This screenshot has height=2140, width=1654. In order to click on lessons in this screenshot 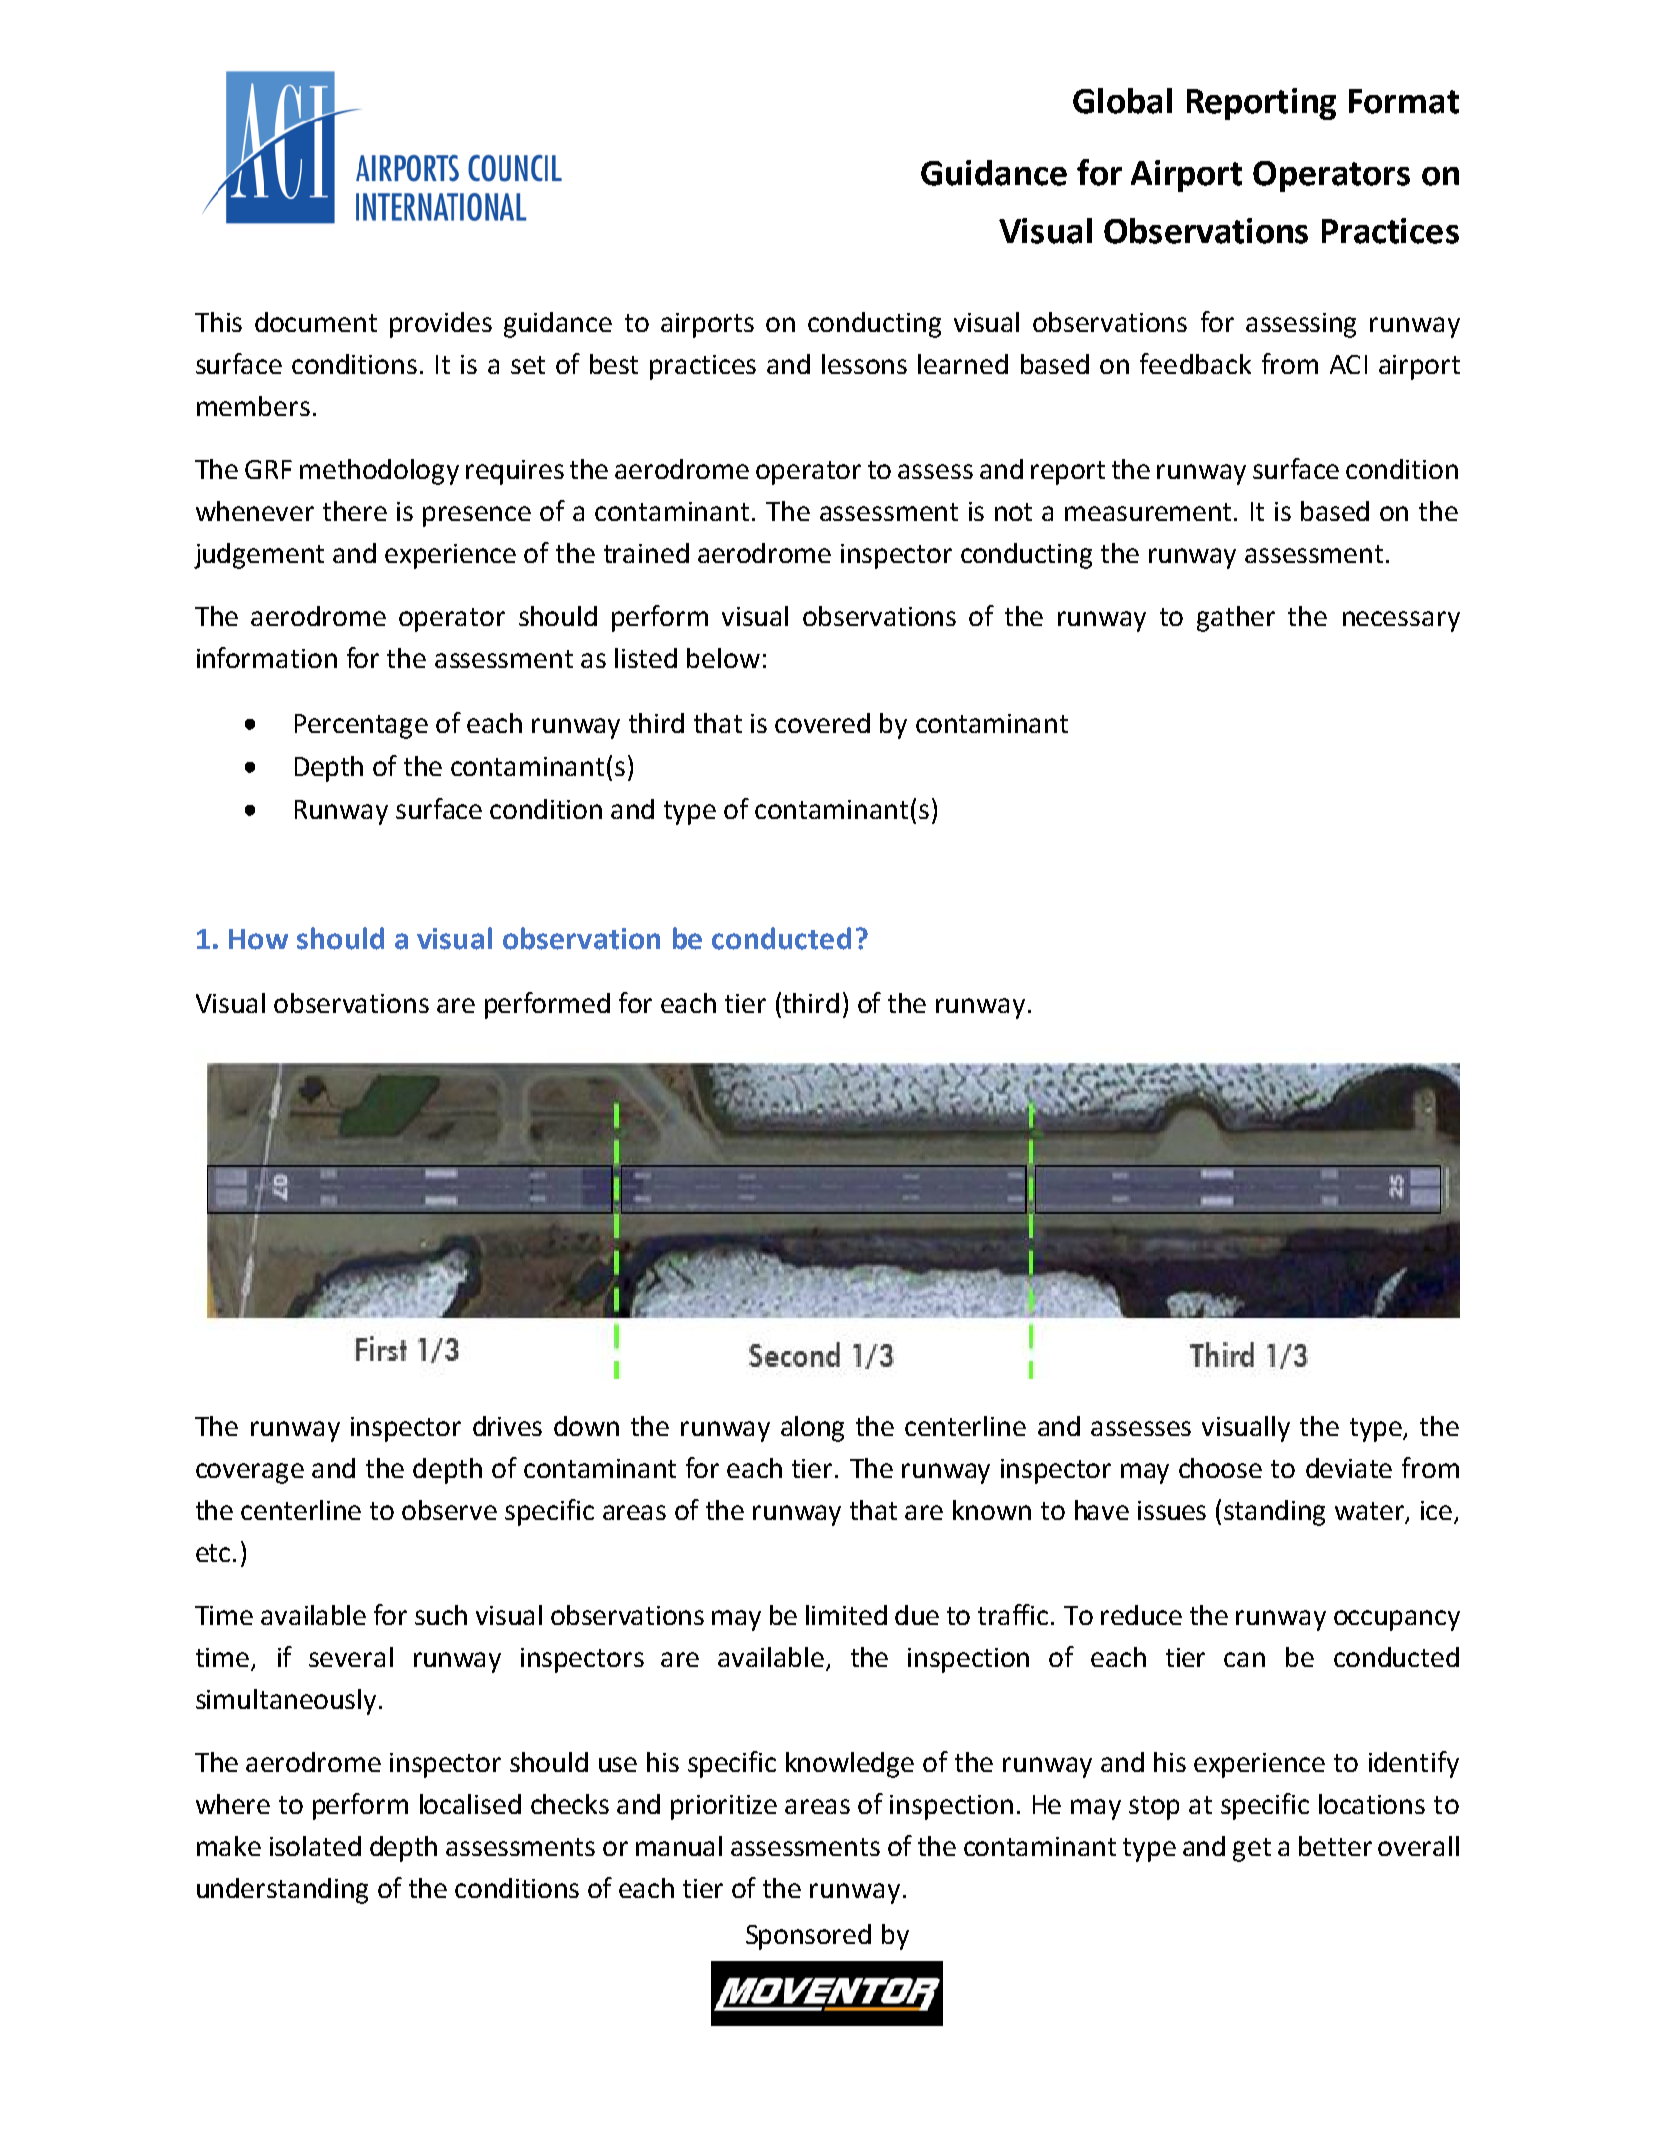, I will do `click(864, 364)`.
